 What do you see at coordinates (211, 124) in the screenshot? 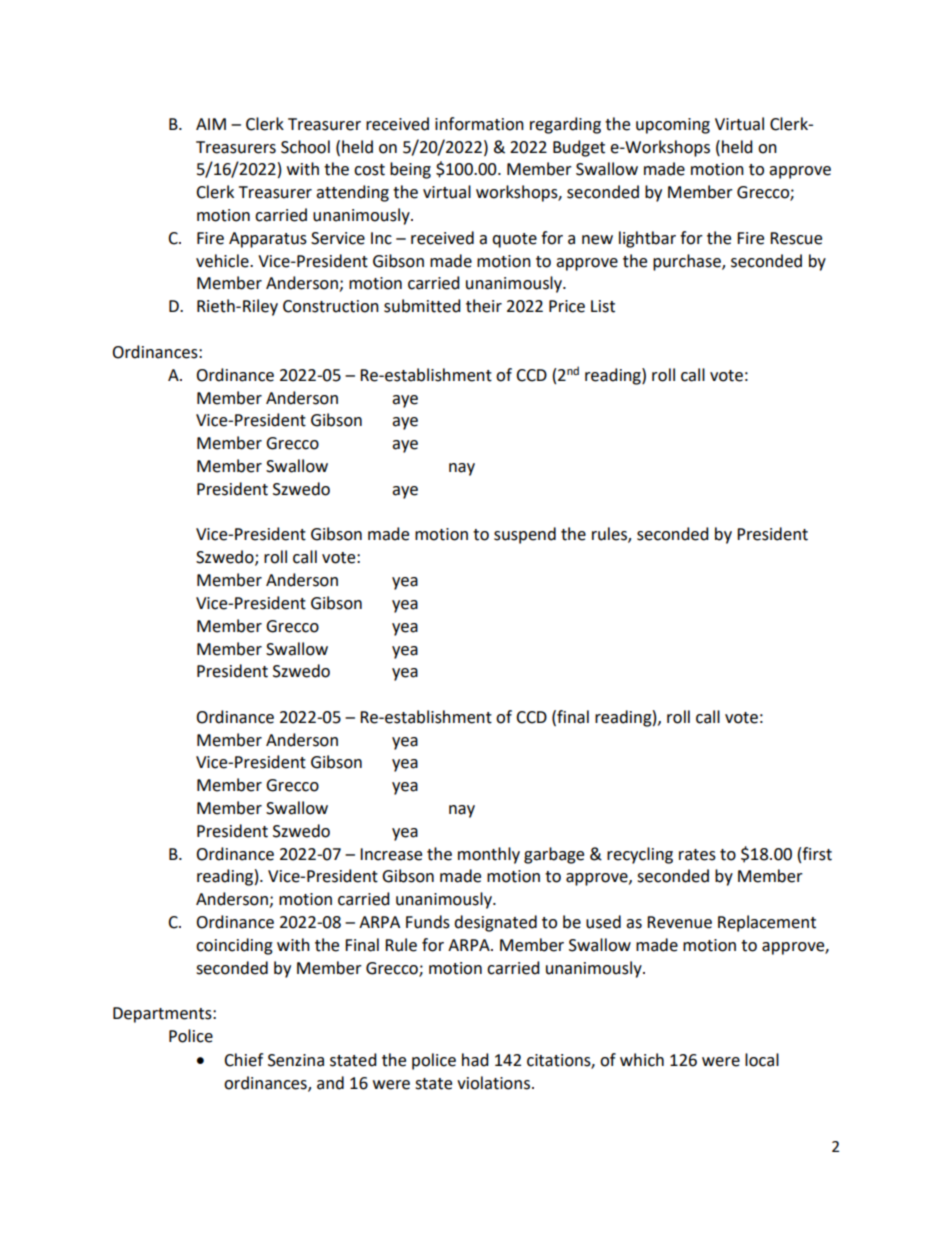
I see `AIM` at bounding box center [211, 124].
